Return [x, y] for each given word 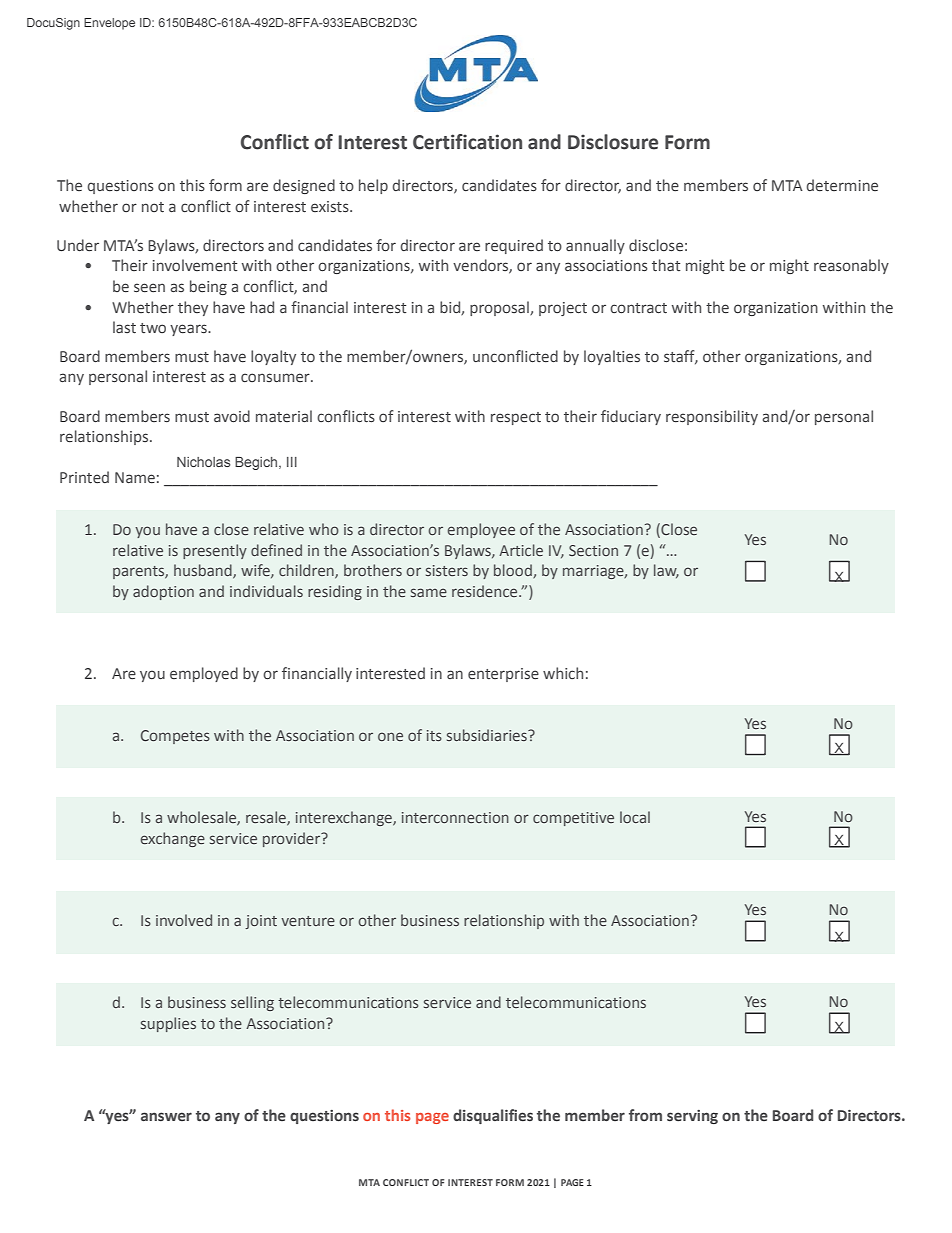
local [635, 817]
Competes [175, 737]
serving [692, 1117]
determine [842, 185]
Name [135, 478]
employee [481, 530]
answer [166, 1116]
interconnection [455, 817]
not [153, 207]
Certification [467, 142]
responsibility [712, 417]
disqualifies [493, 1116]
